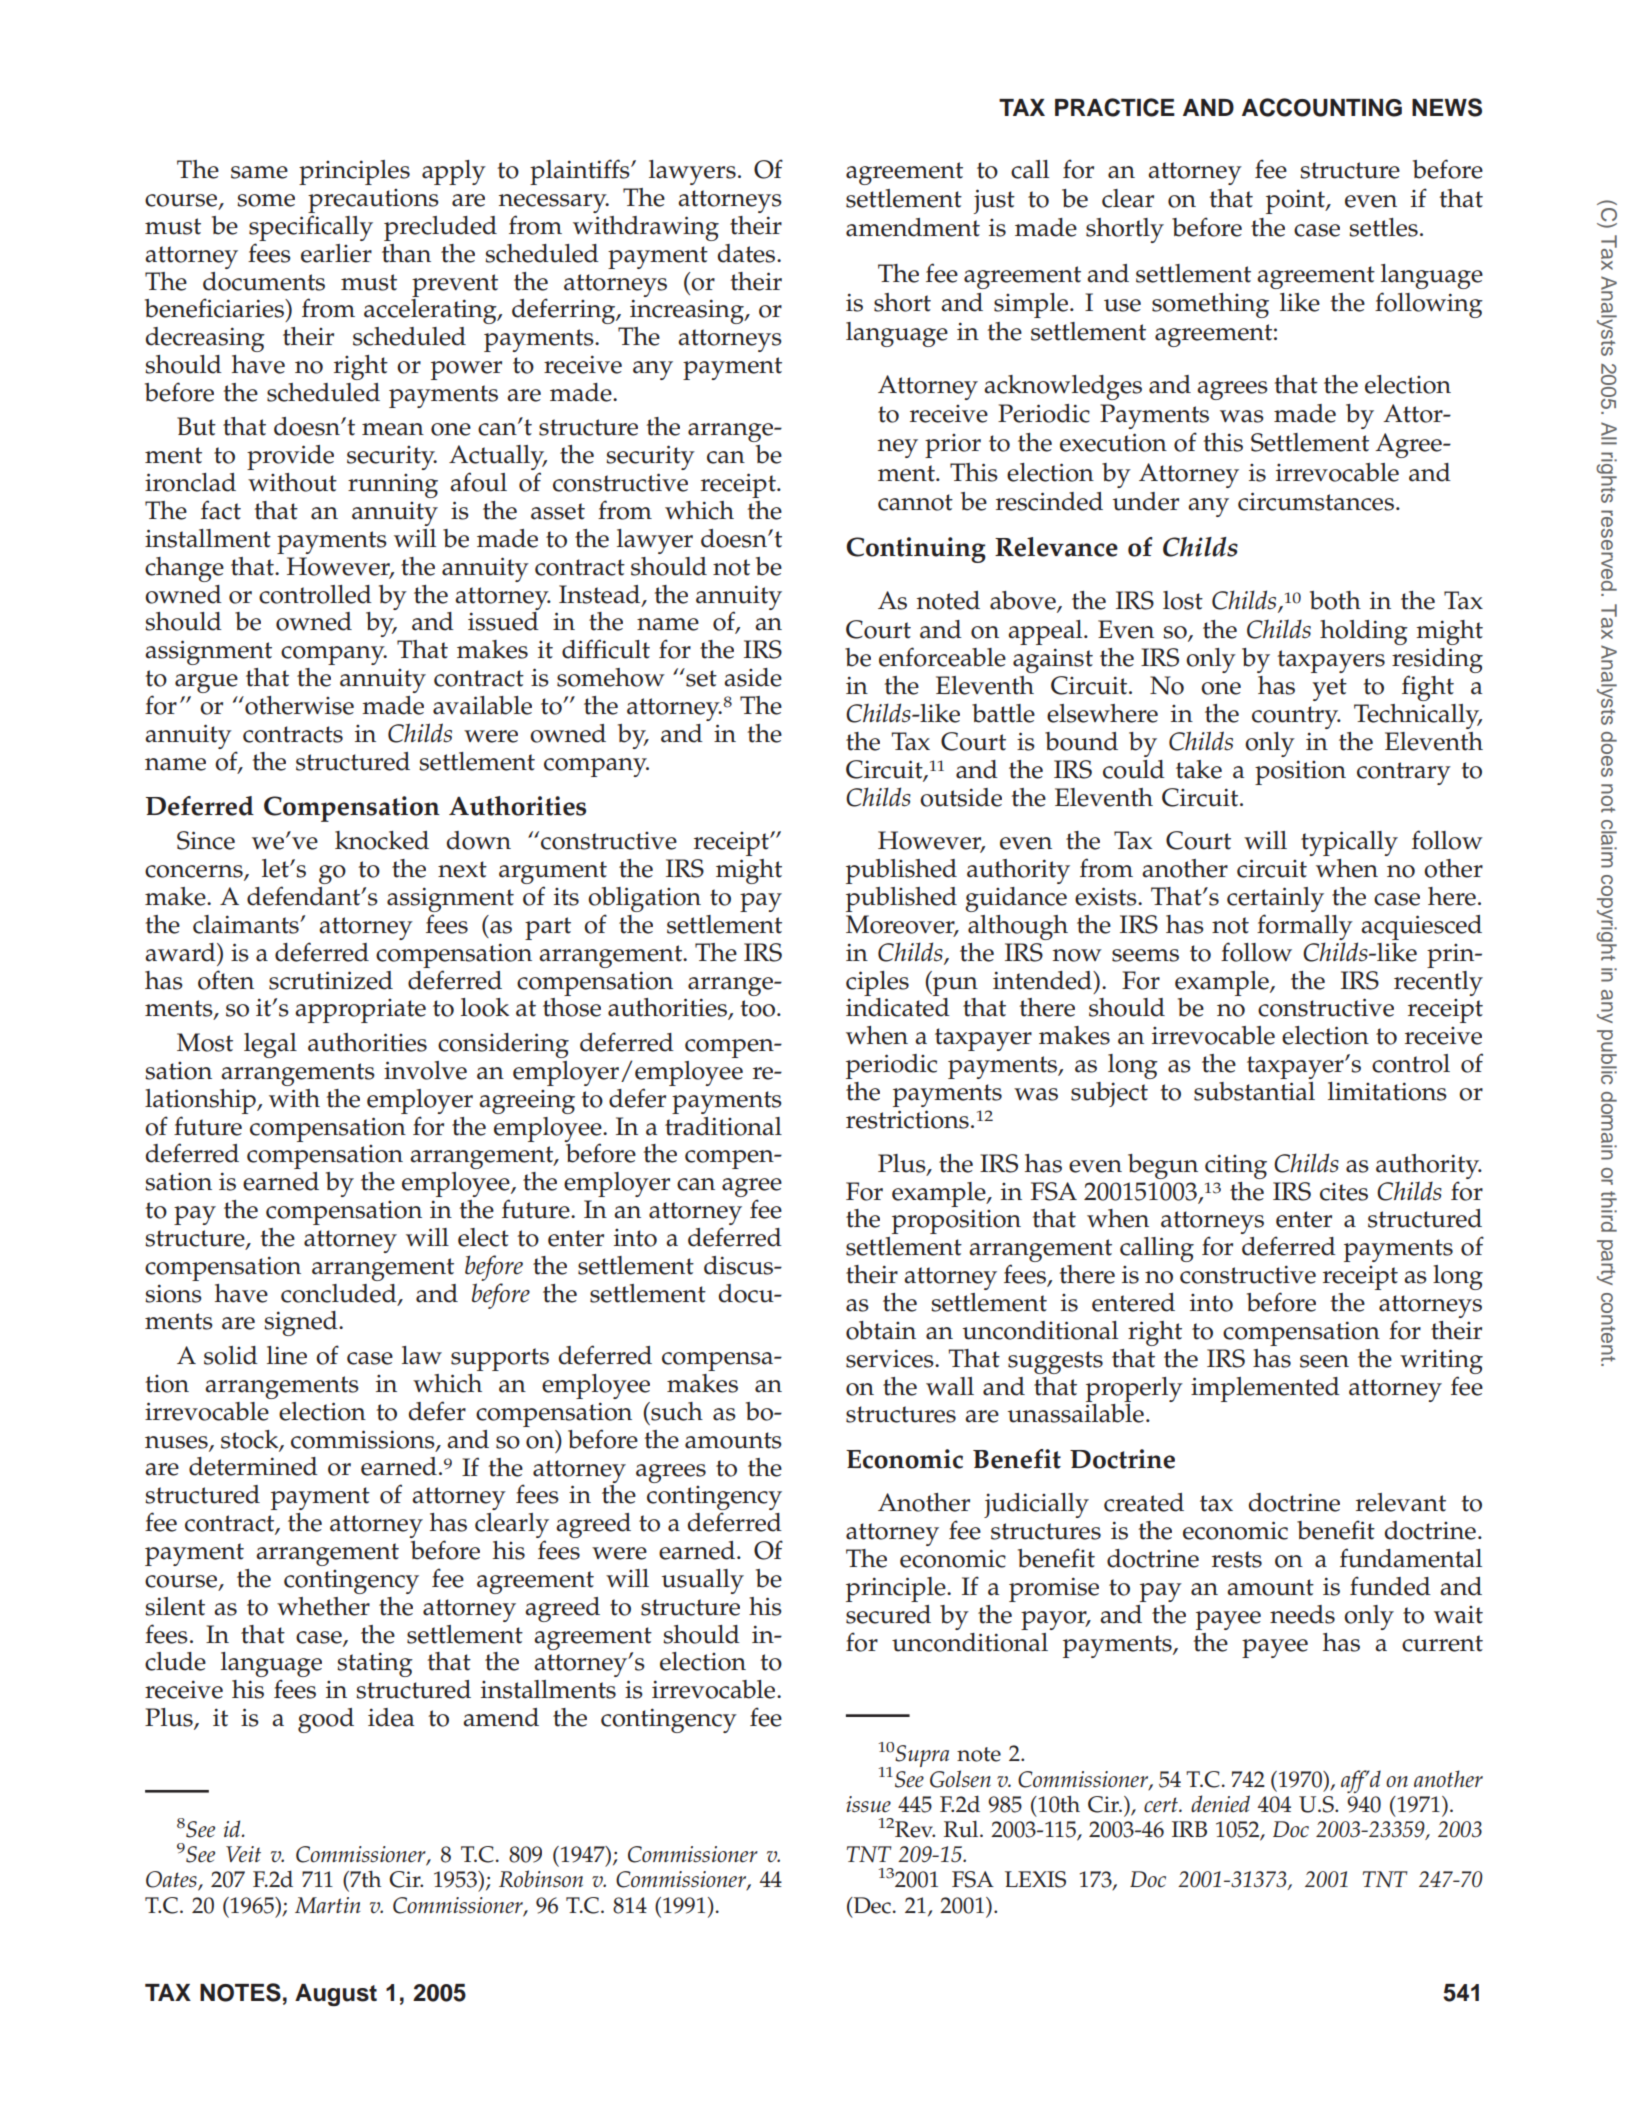 The image size is (1628, 2106). What do you see at coordinates (1335, 600) in the screenshot?
I see `both` at bounding box center [1335, 600].
